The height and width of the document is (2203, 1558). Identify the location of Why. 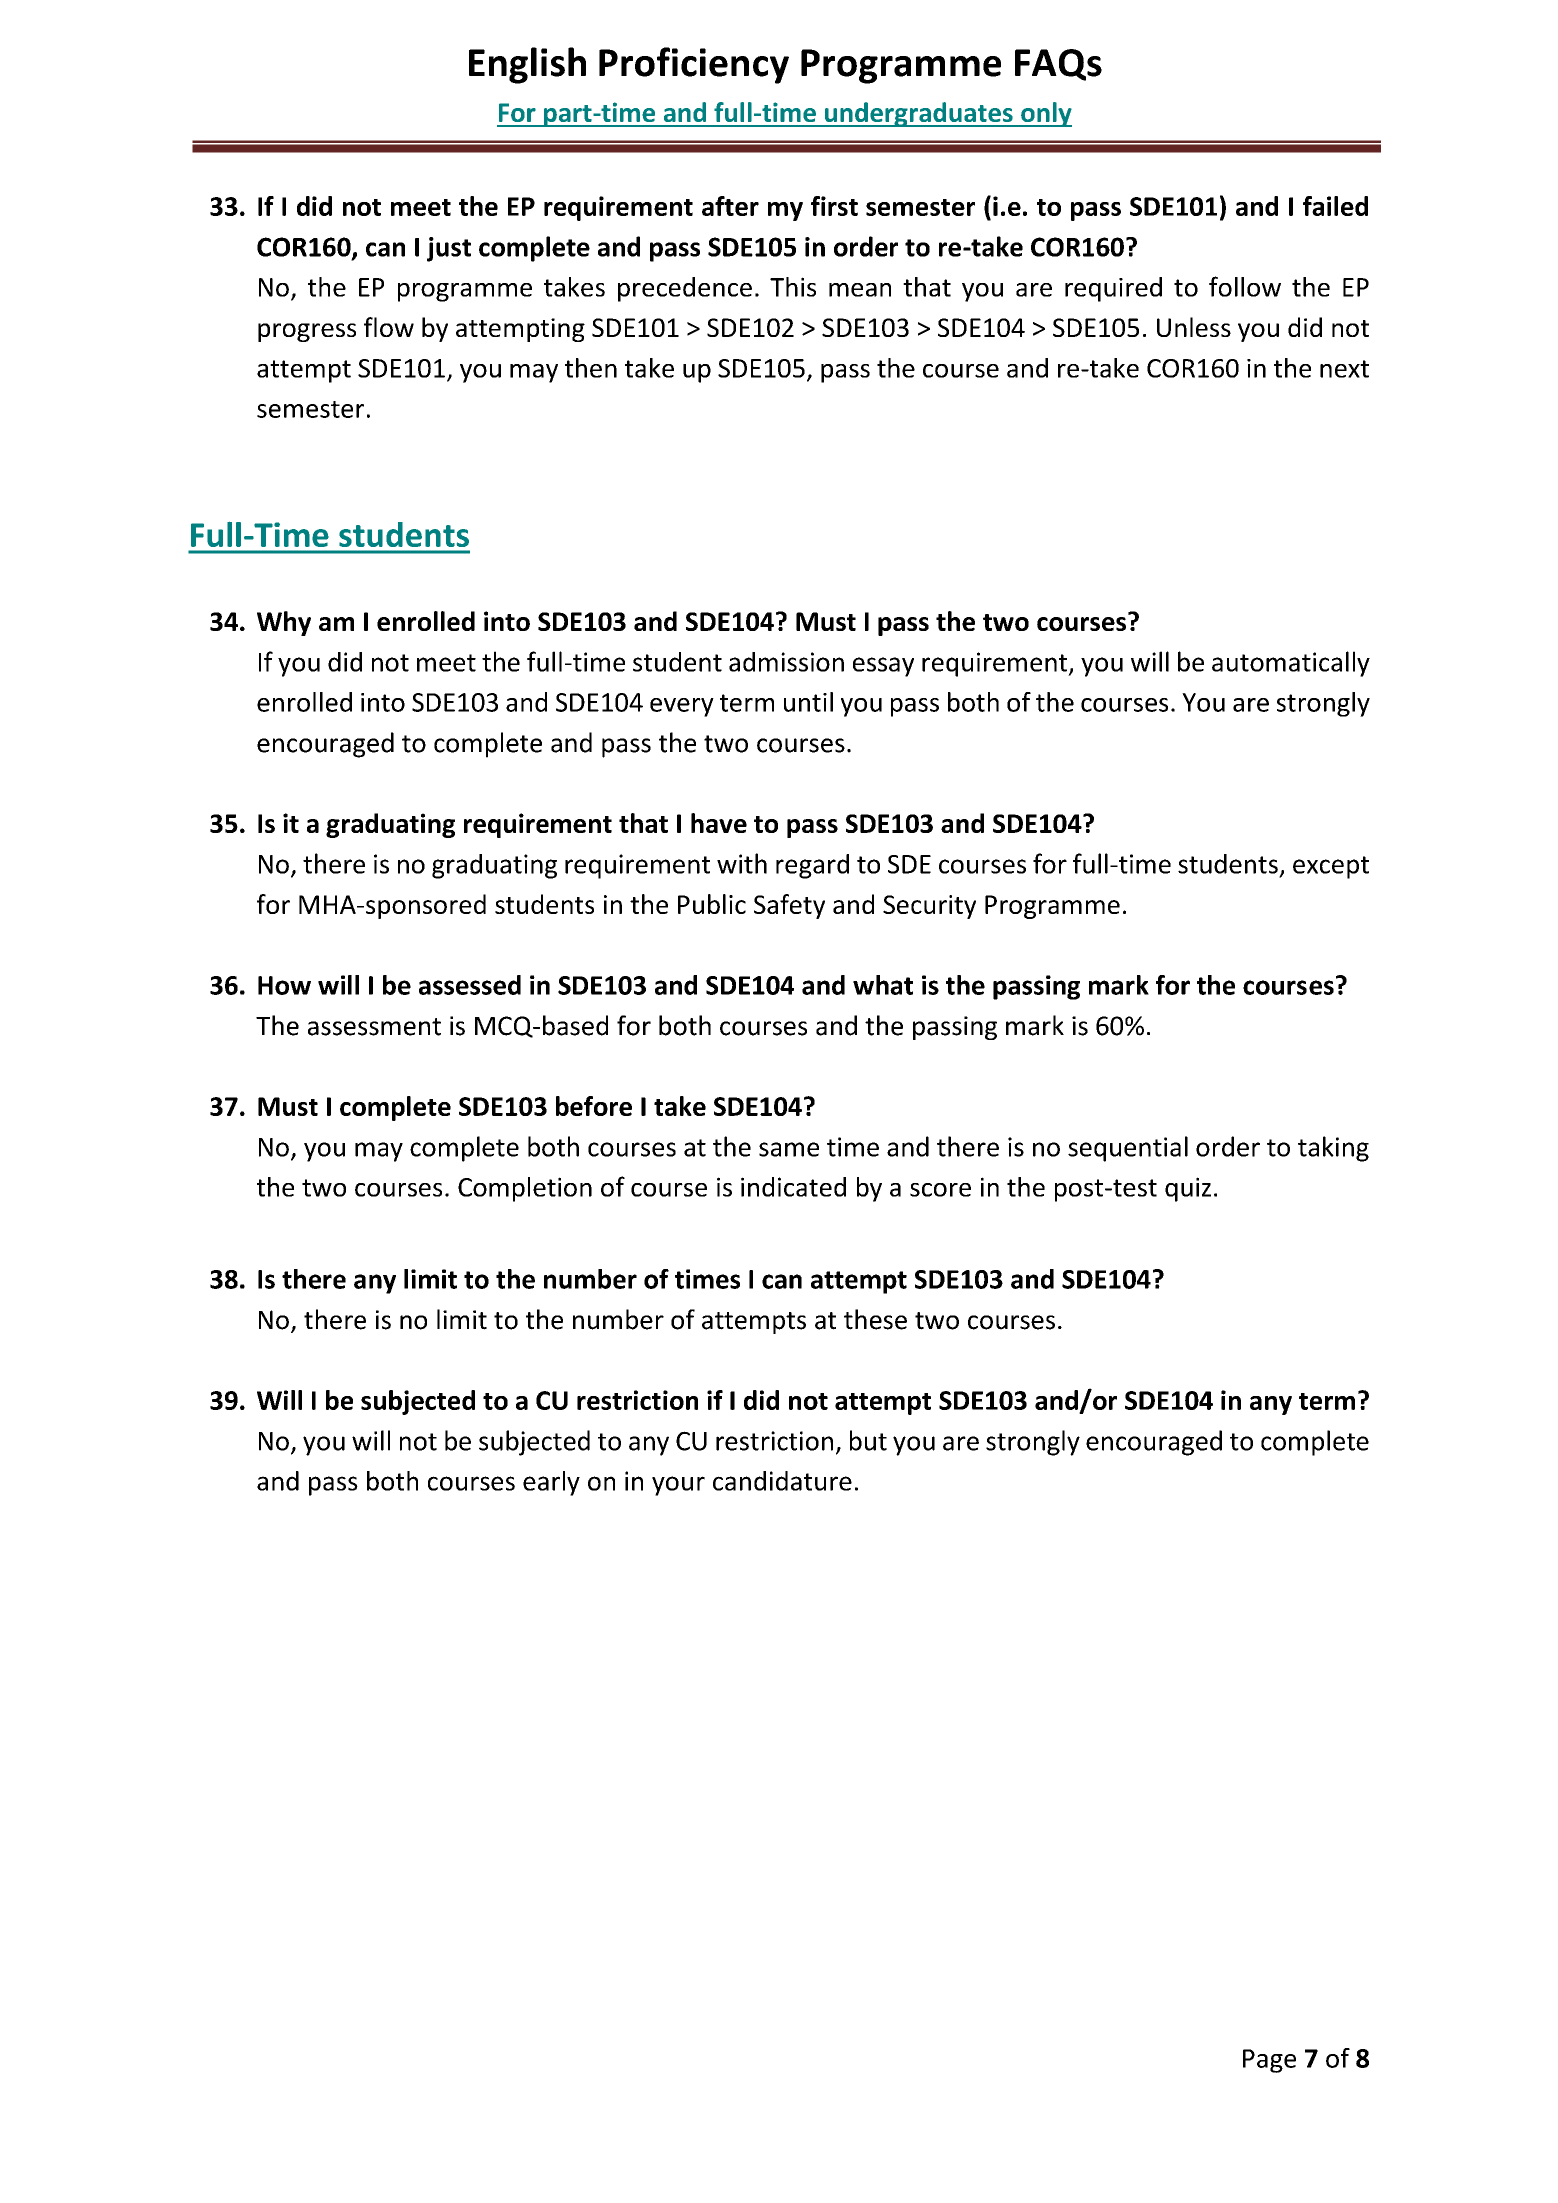
(284, 623).
